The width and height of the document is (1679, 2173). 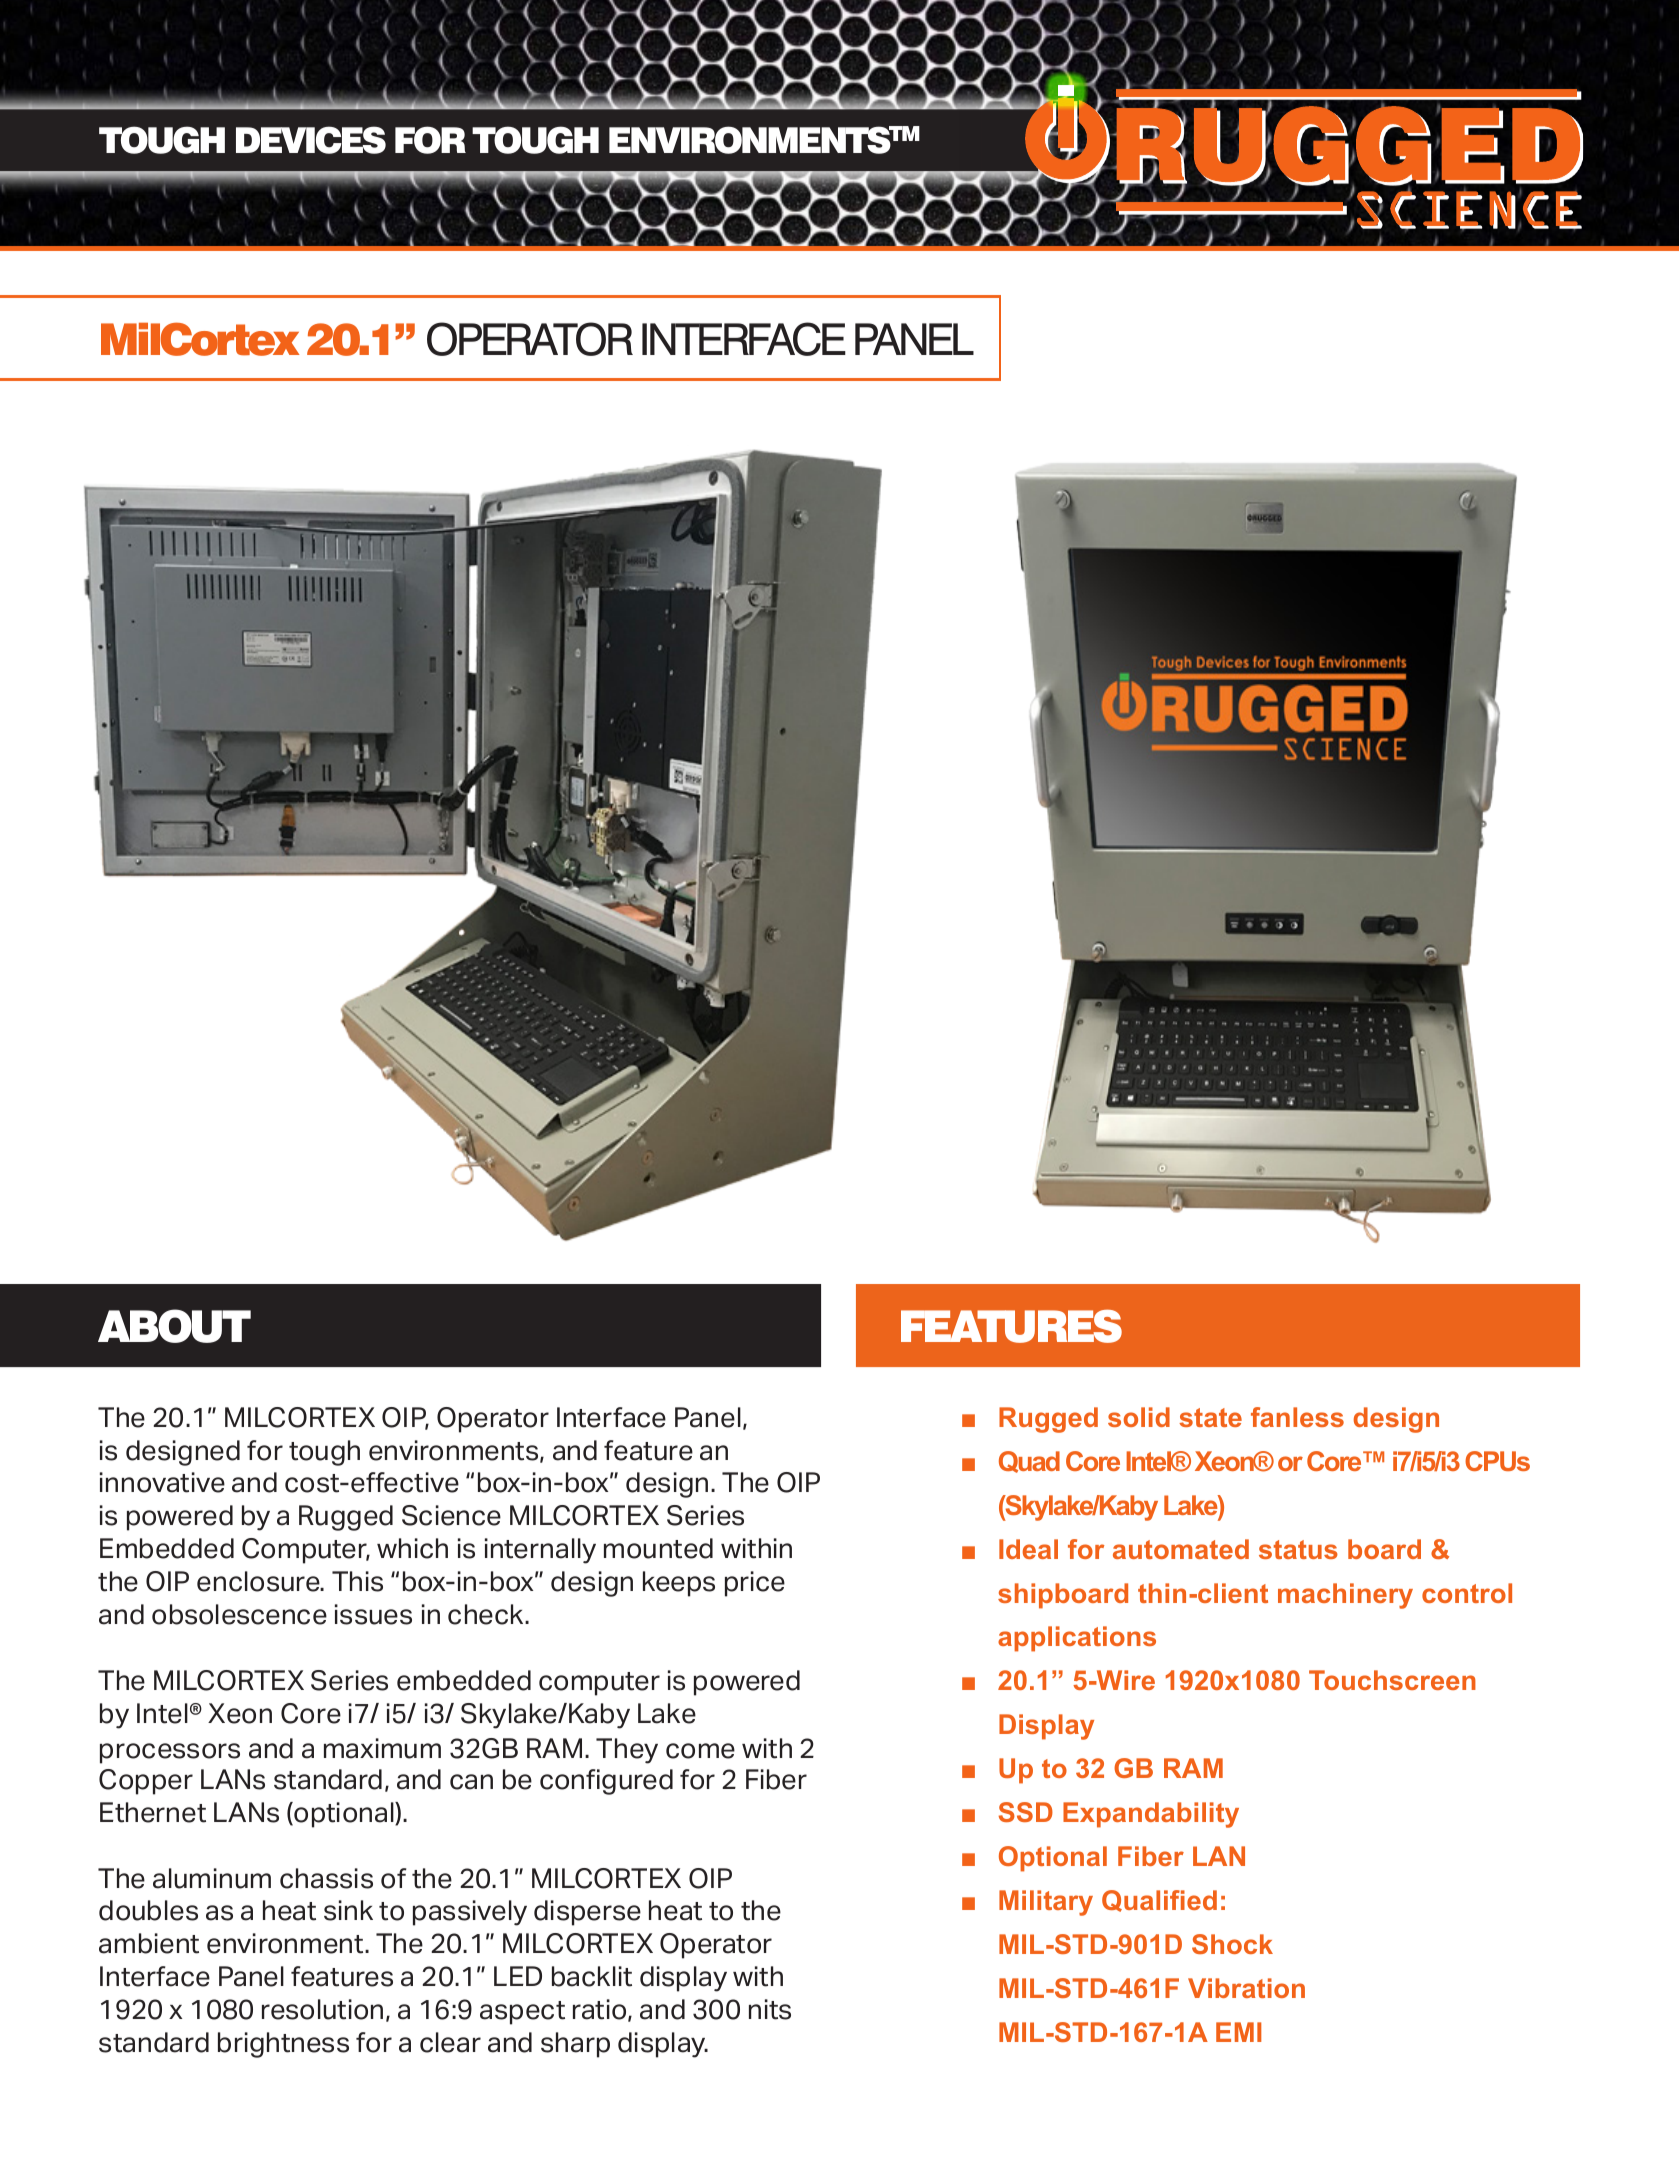 What do you see at coordinates (451, 1515) in the document?
I see `Science` at bounding box center [451, 1515].
